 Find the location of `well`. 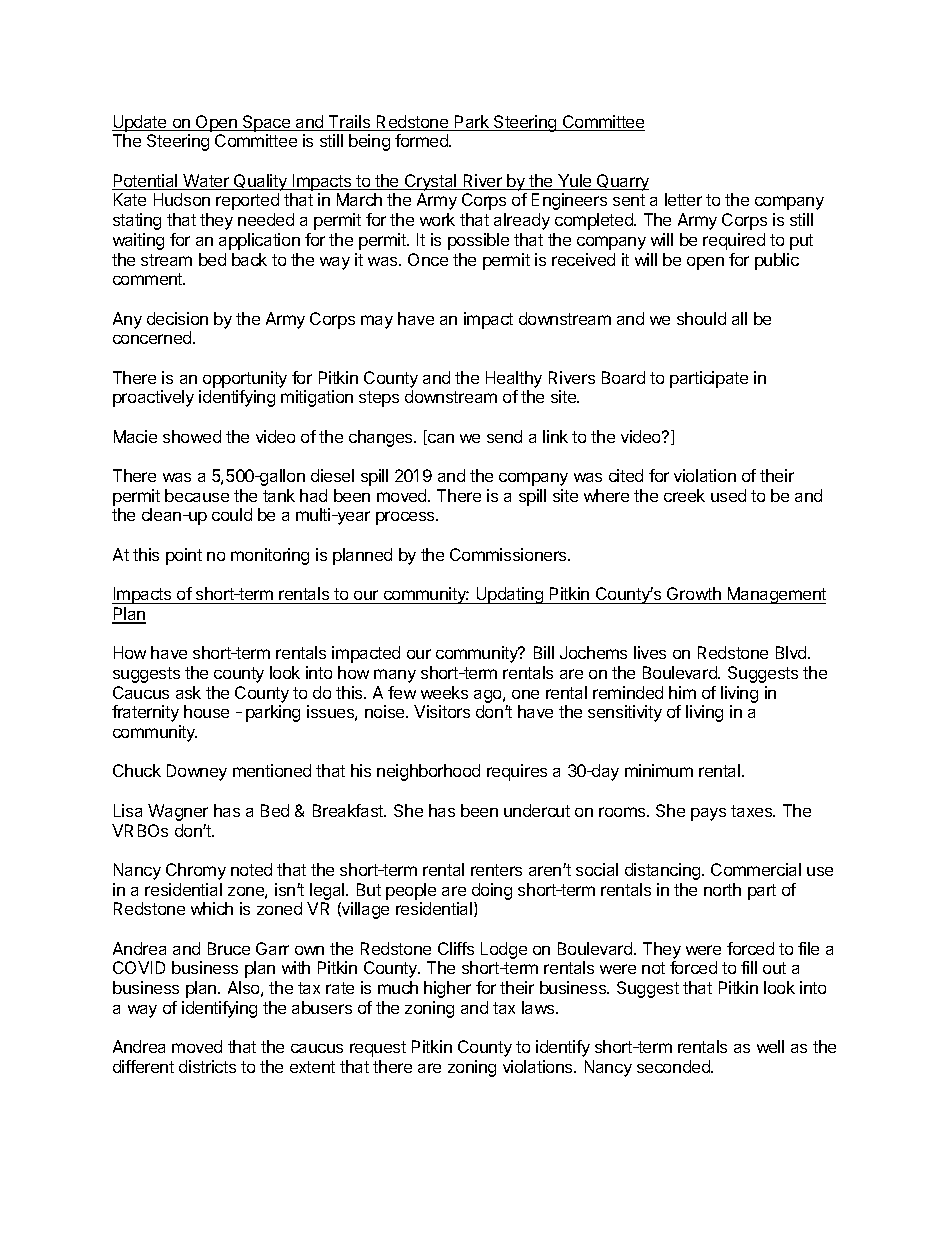

well is located at coordinates (770, 1046).
